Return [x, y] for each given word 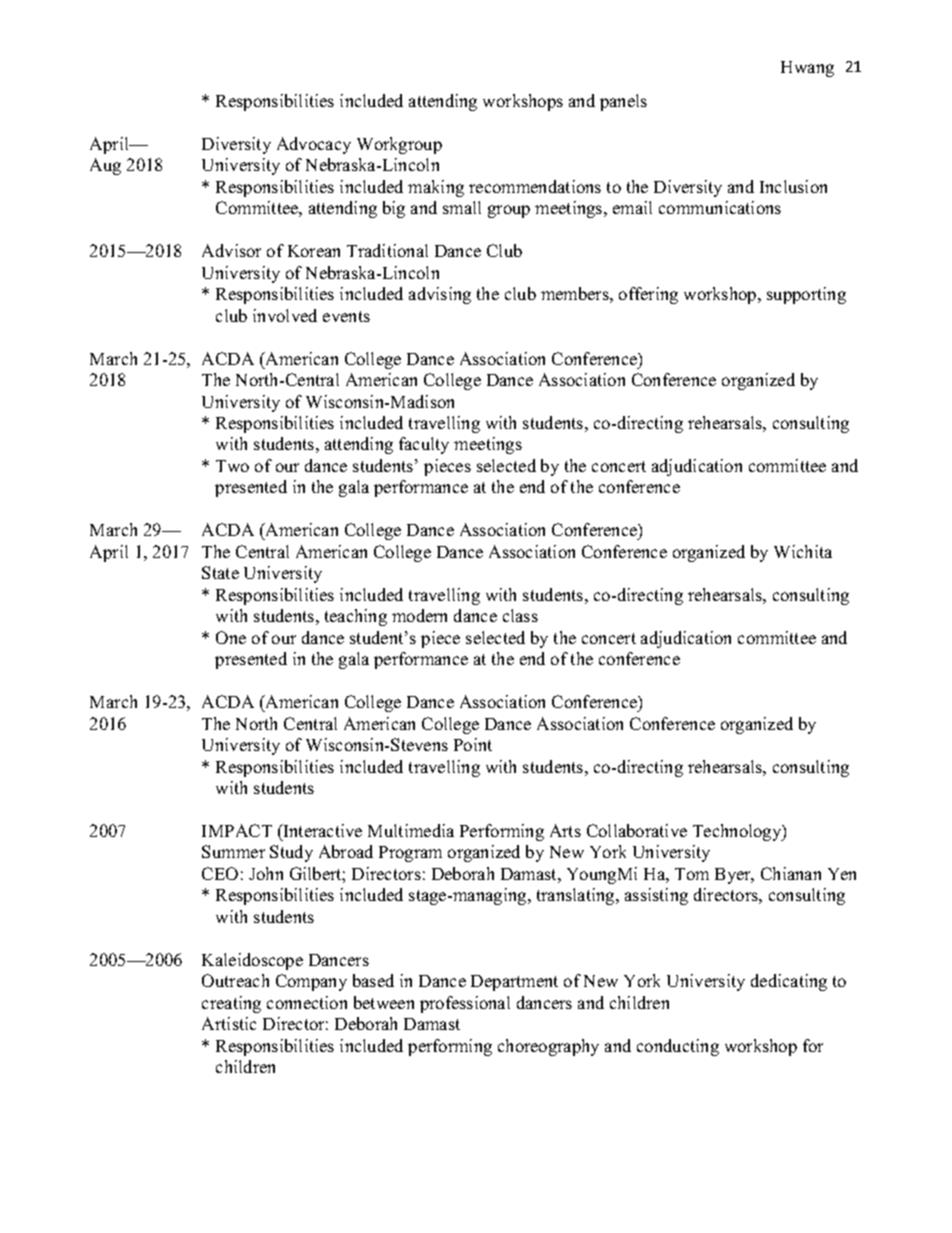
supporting [806, 295]
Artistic [229, 1023]
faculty [424, 445]
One [231, 637]
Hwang [807, 69]
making [436, 188]
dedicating [789, 982]
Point [473, 744]
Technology [738, 832]
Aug [105, 166]
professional [465, 1004]
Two [232, 466]
